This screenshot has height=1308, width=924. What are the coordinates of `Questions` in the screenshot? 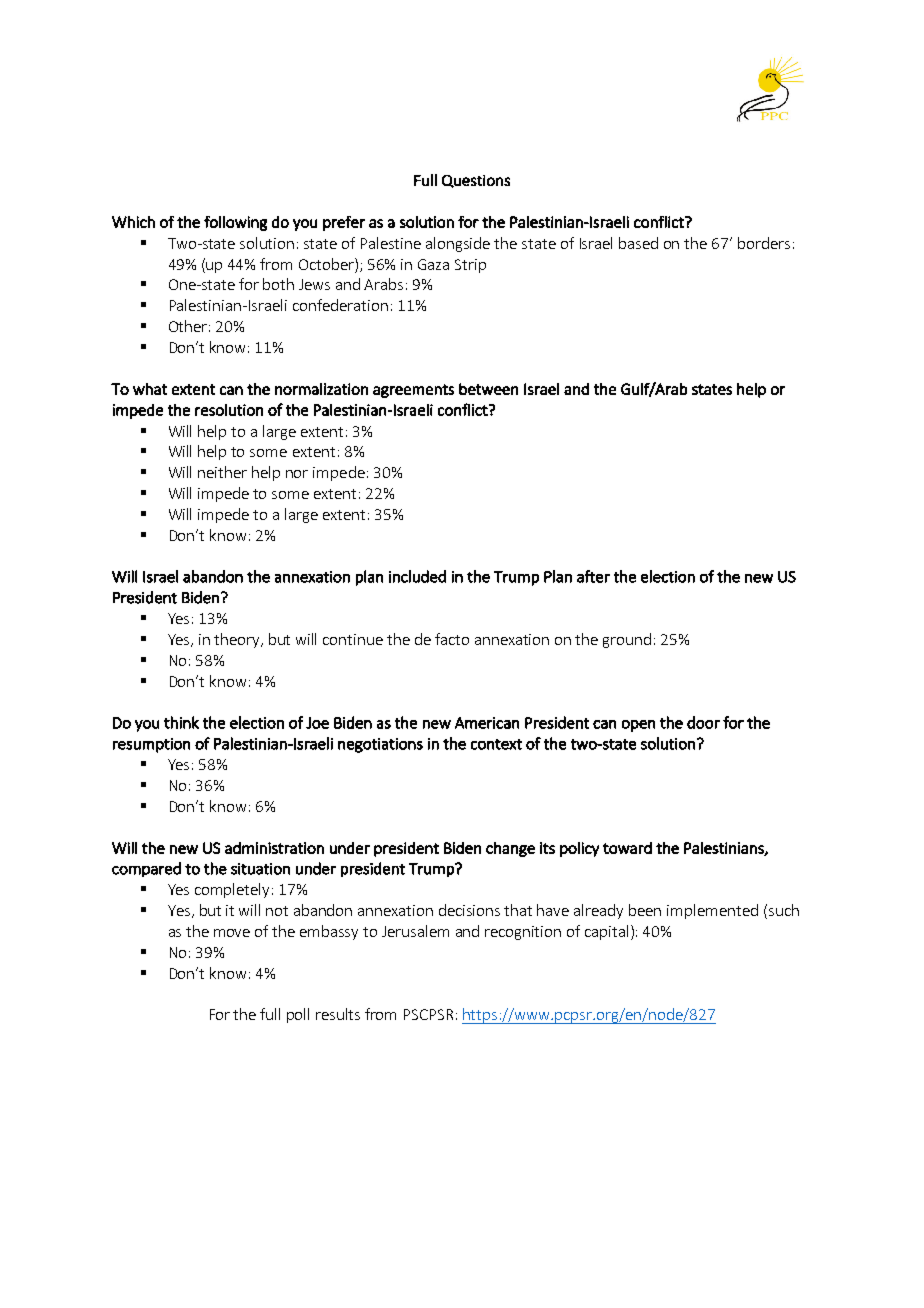 It's located at (476, 181).
